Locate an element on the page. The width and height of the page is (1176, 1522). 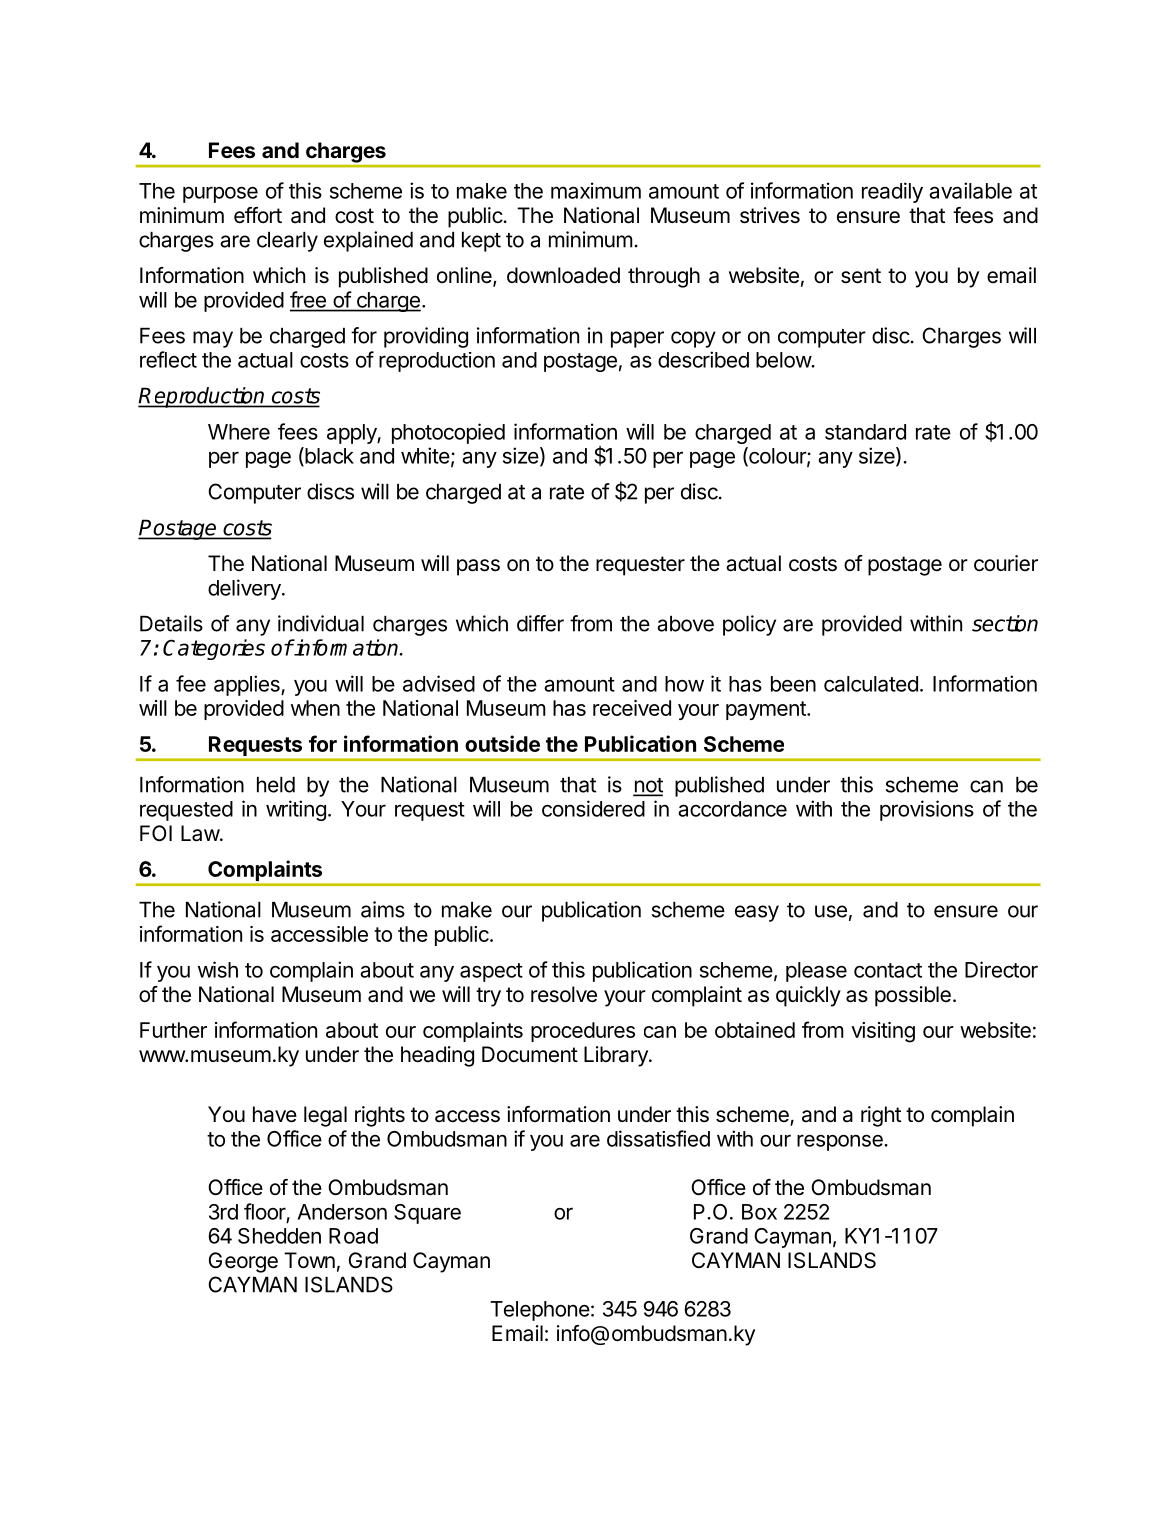
effort is located at coordinates (258, 215).
